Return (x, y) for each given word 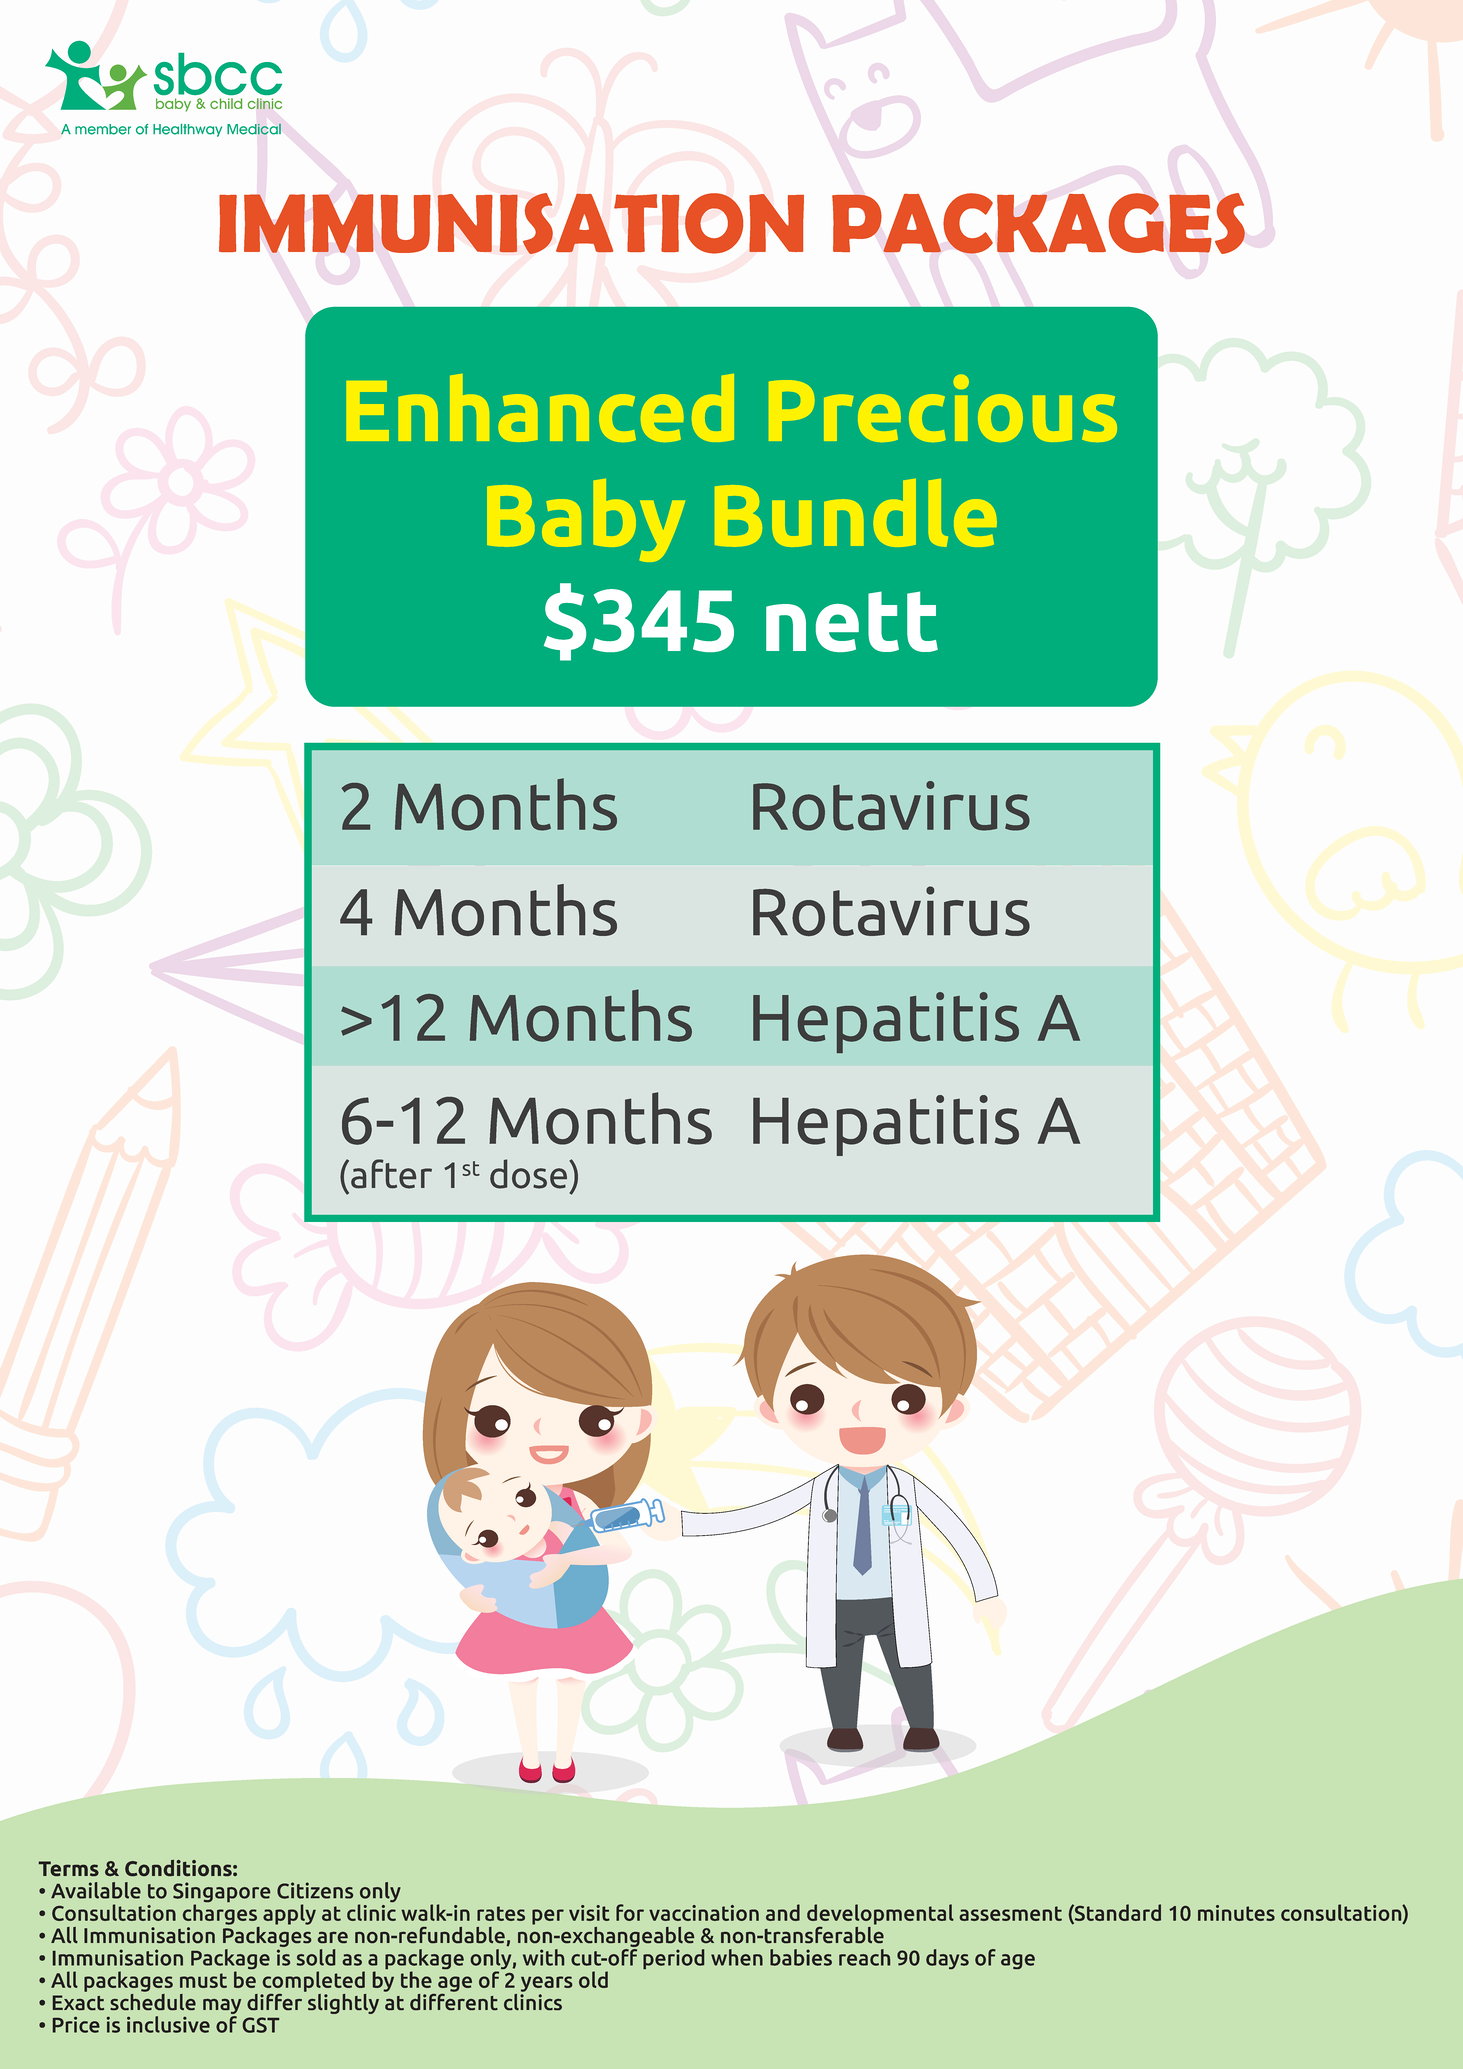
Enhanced (540, 408)
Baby (586, 520)
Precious (943, 408)
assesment (1011, 1913)
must (203, 1980)
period (673, 1959)
